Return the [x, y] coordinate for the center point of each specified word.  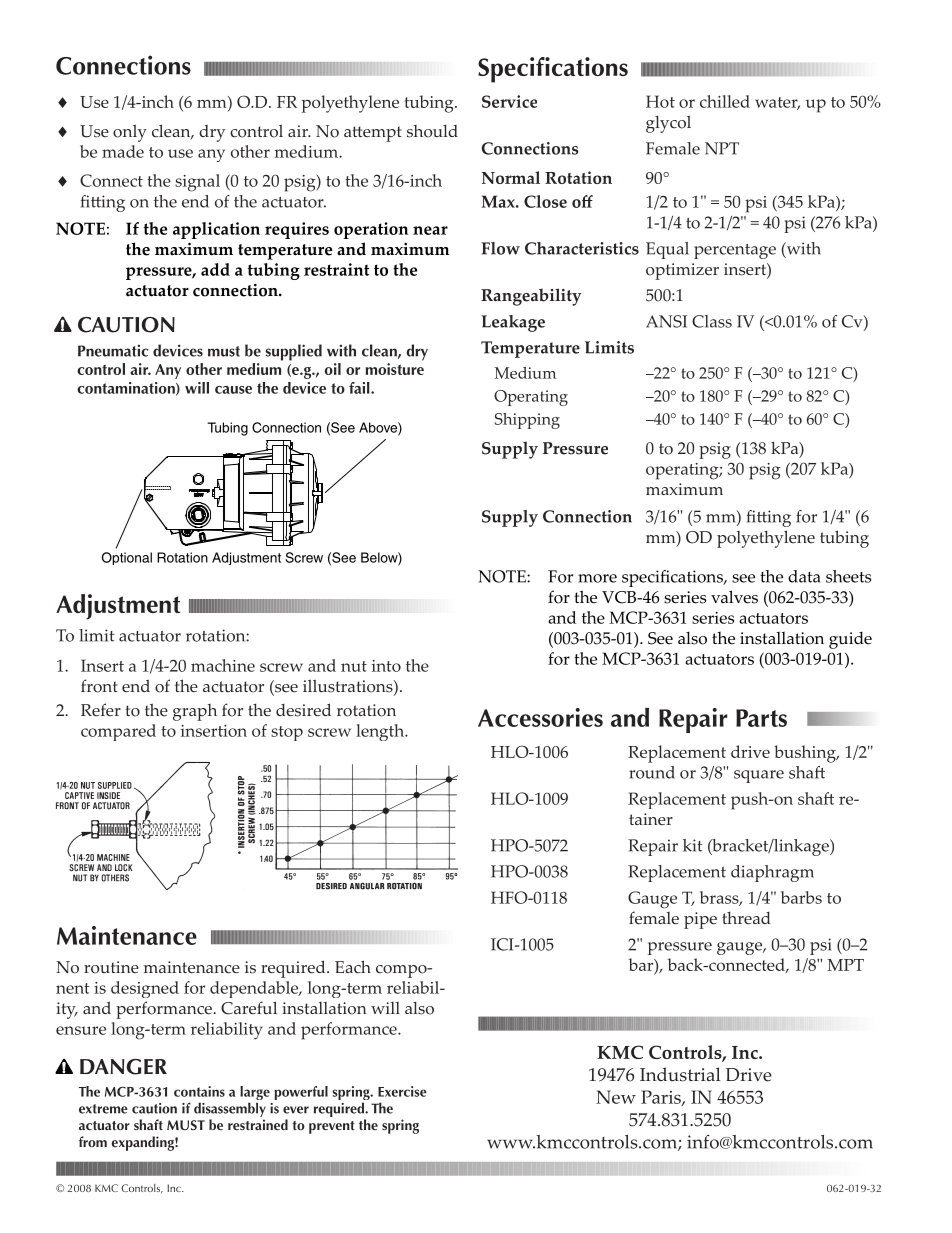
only [130, 133]
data [804, 576]
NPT [722, 148]
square [759, 776]
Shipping [527, 421]
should [432, 131]
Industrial [680, 1074]
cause [233, 390]
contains [199, 1091]
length [381, 732]
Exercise [402, 1091]
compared [118, 732]
